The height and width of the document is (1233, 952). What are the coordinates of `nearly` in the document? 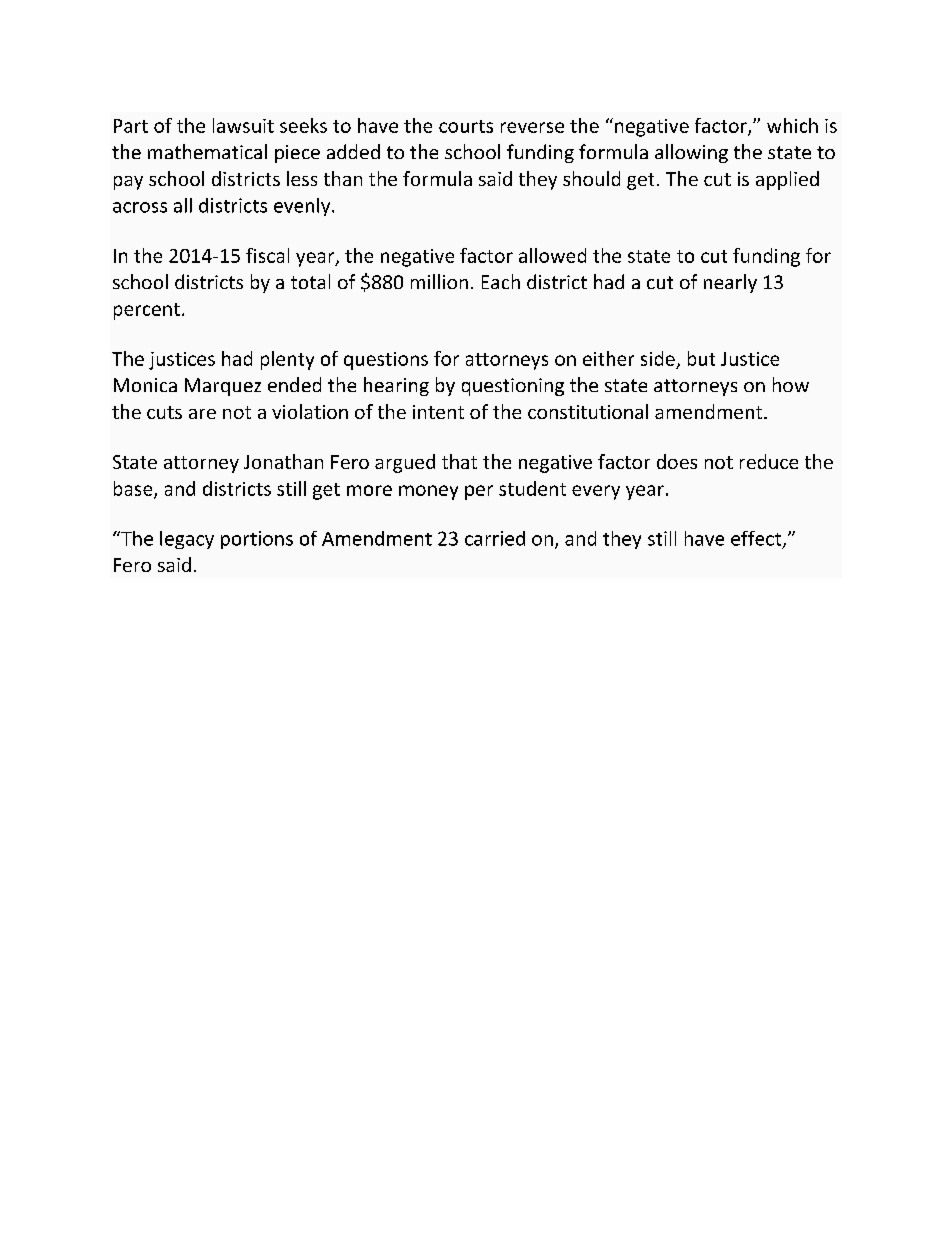 It's located at (730, 283).
